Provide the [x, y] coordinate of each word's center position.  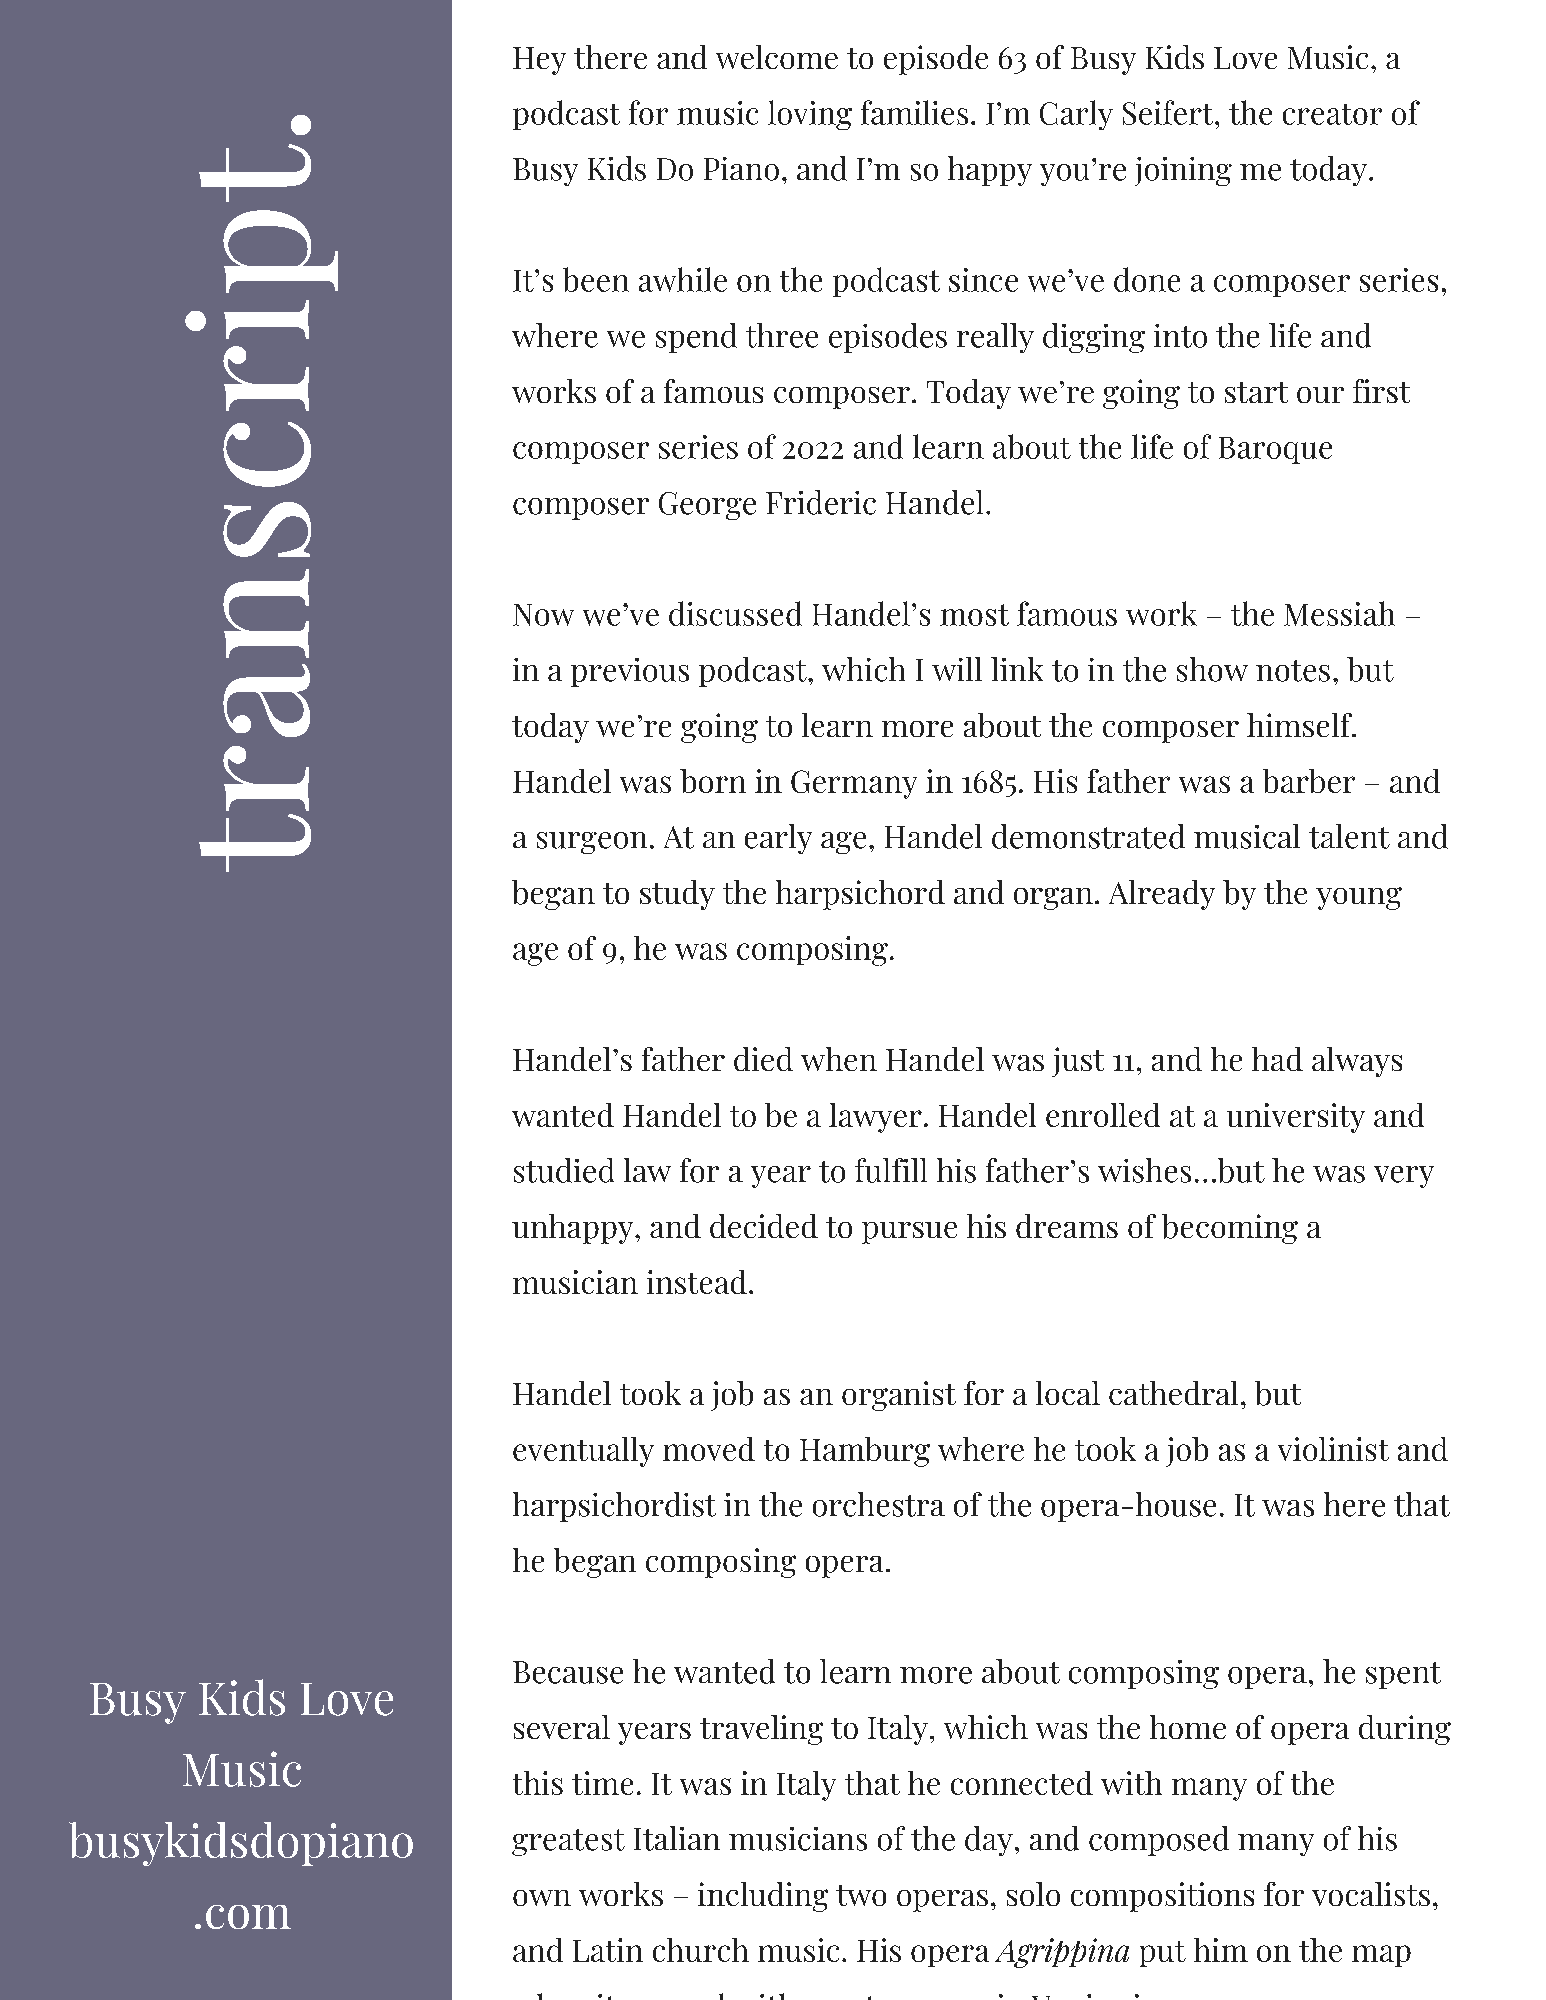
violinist [1333, 1449]
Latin [608, 1950]
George [707, 506]
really [995, 338]
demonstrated [1088, 836]
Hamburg [865, 1452]
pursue [909, 1233]
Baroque [1275, 450]
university [1296, 1118]
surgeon [592, 843]
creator [1332, 114]
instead [697, 1282]
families [914, 112]
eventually [583, 1452]
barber [1309, 781]
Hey [539, 61]
